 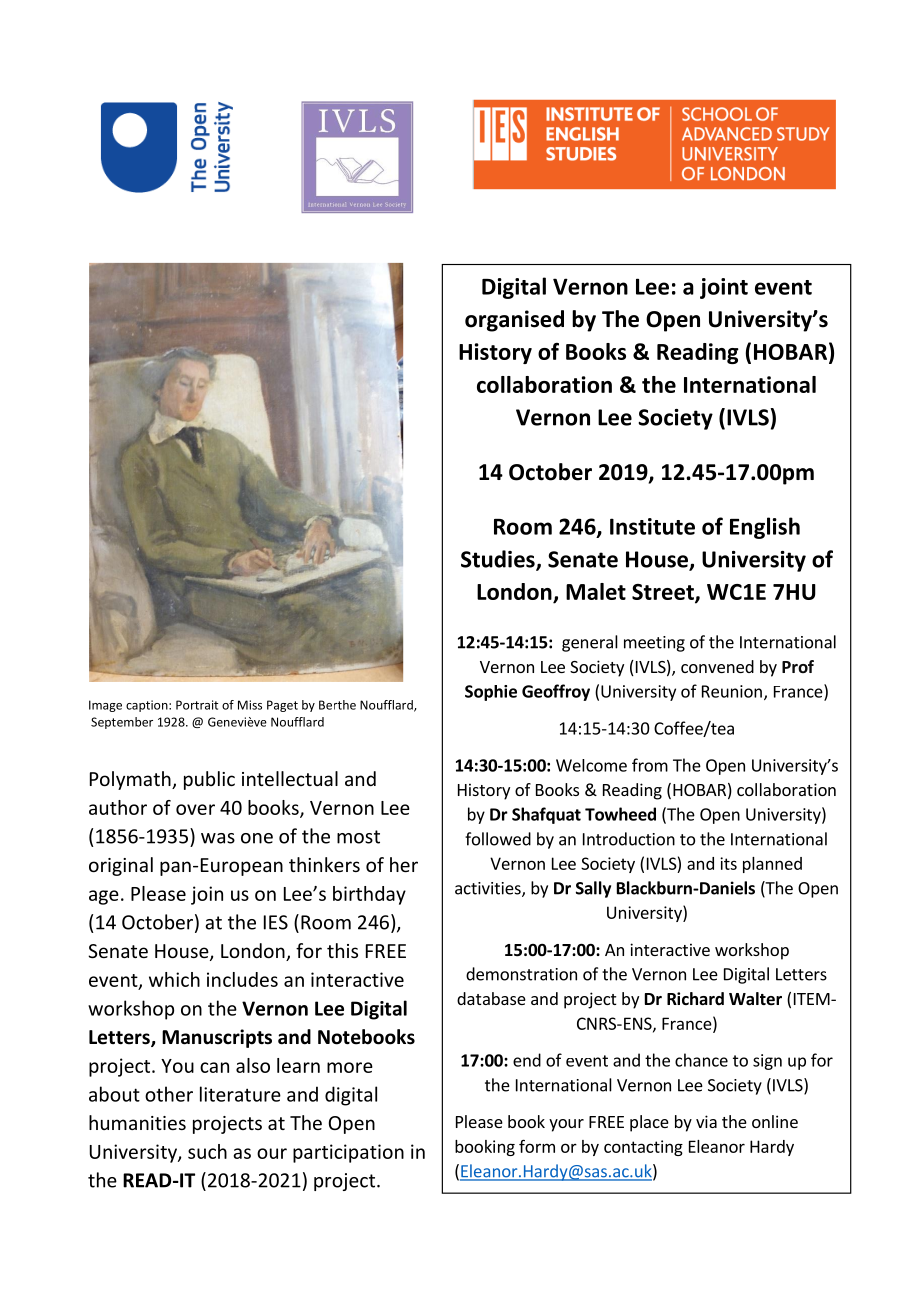 I want to click on Studies, so click(x=499, y=560).
